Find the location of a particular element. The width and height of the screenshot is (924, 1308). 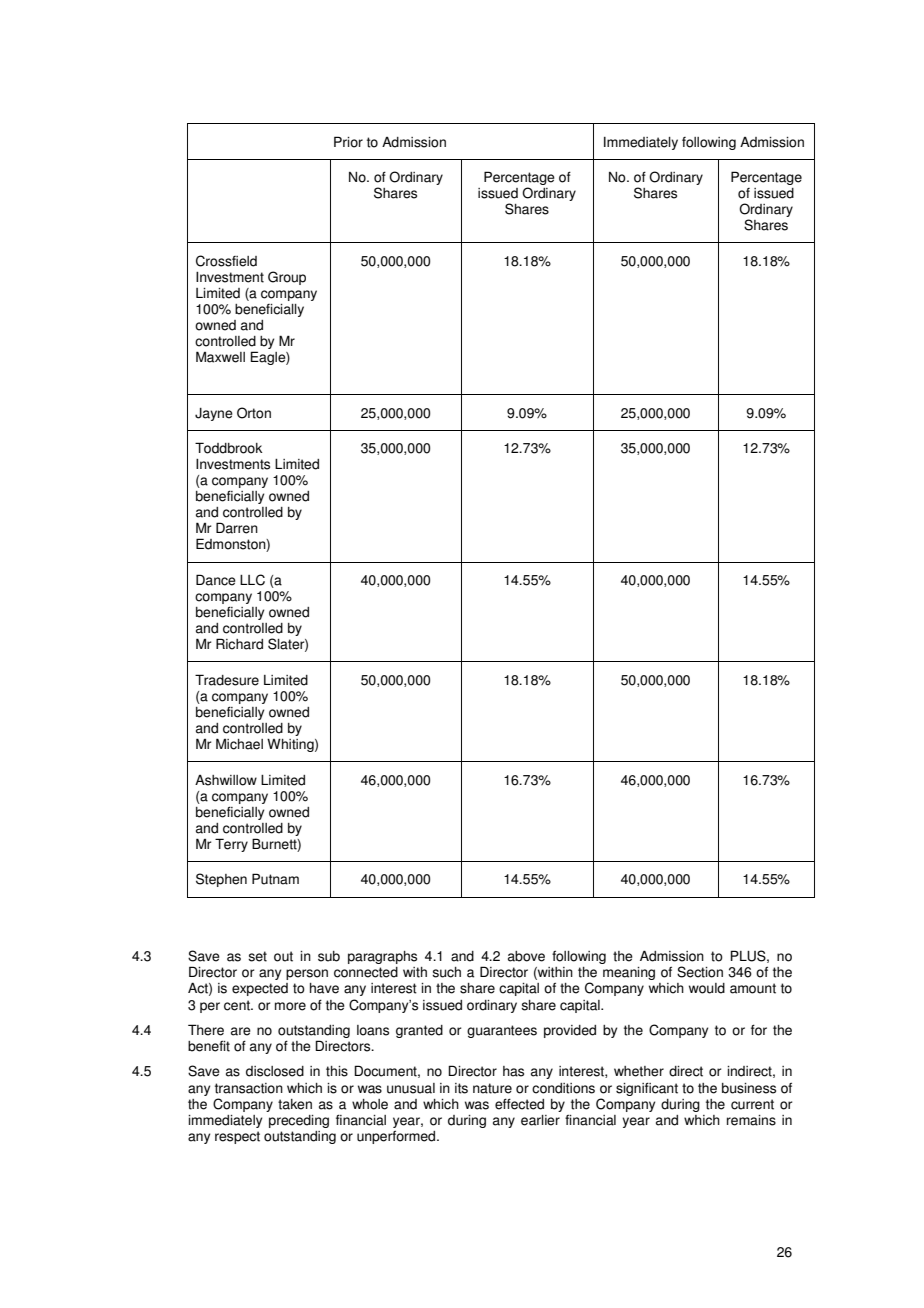

LLC is located at coordinates (252, 580).
